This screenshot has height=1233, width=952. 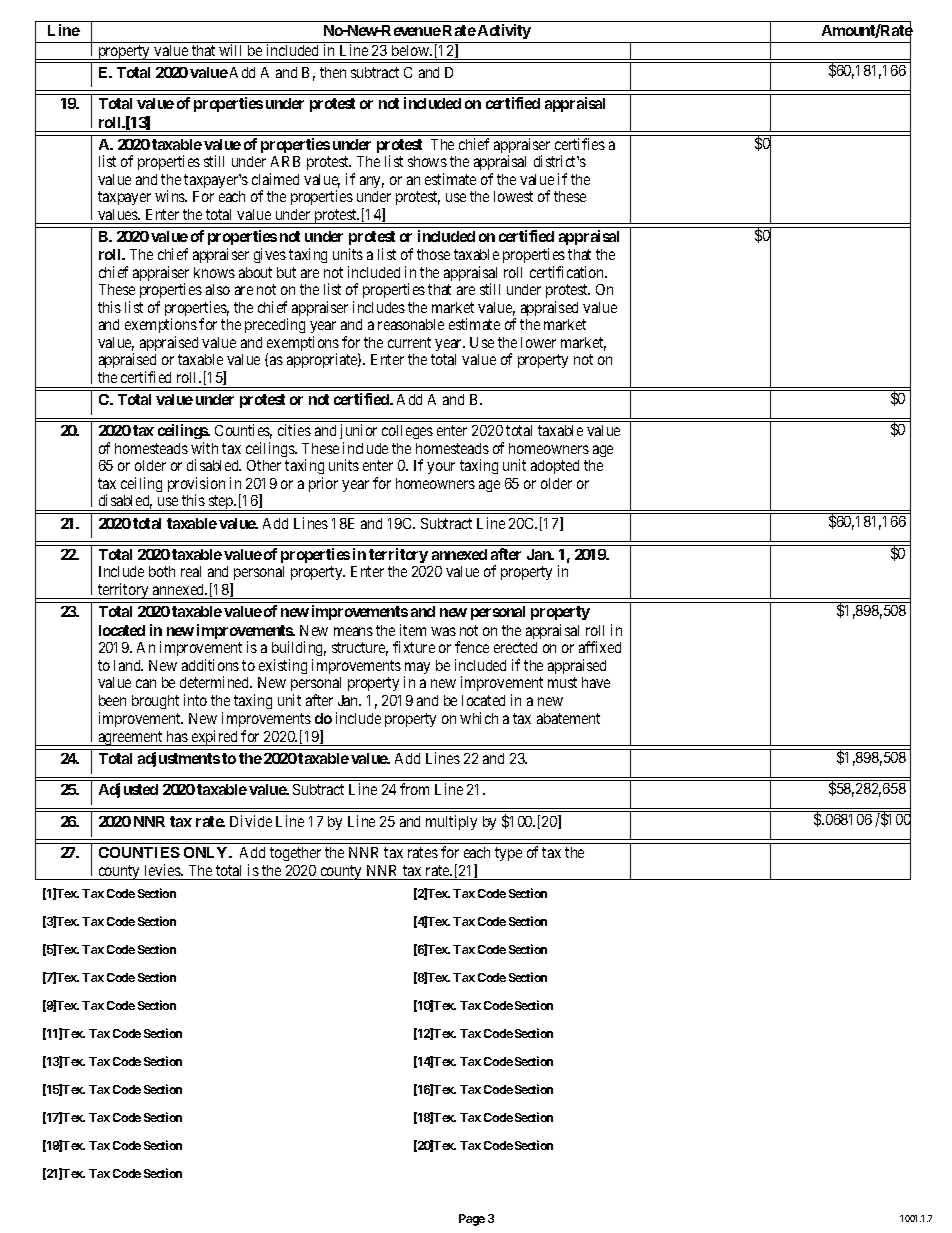 I want to click on abatement, so click(x=568, y=718).
